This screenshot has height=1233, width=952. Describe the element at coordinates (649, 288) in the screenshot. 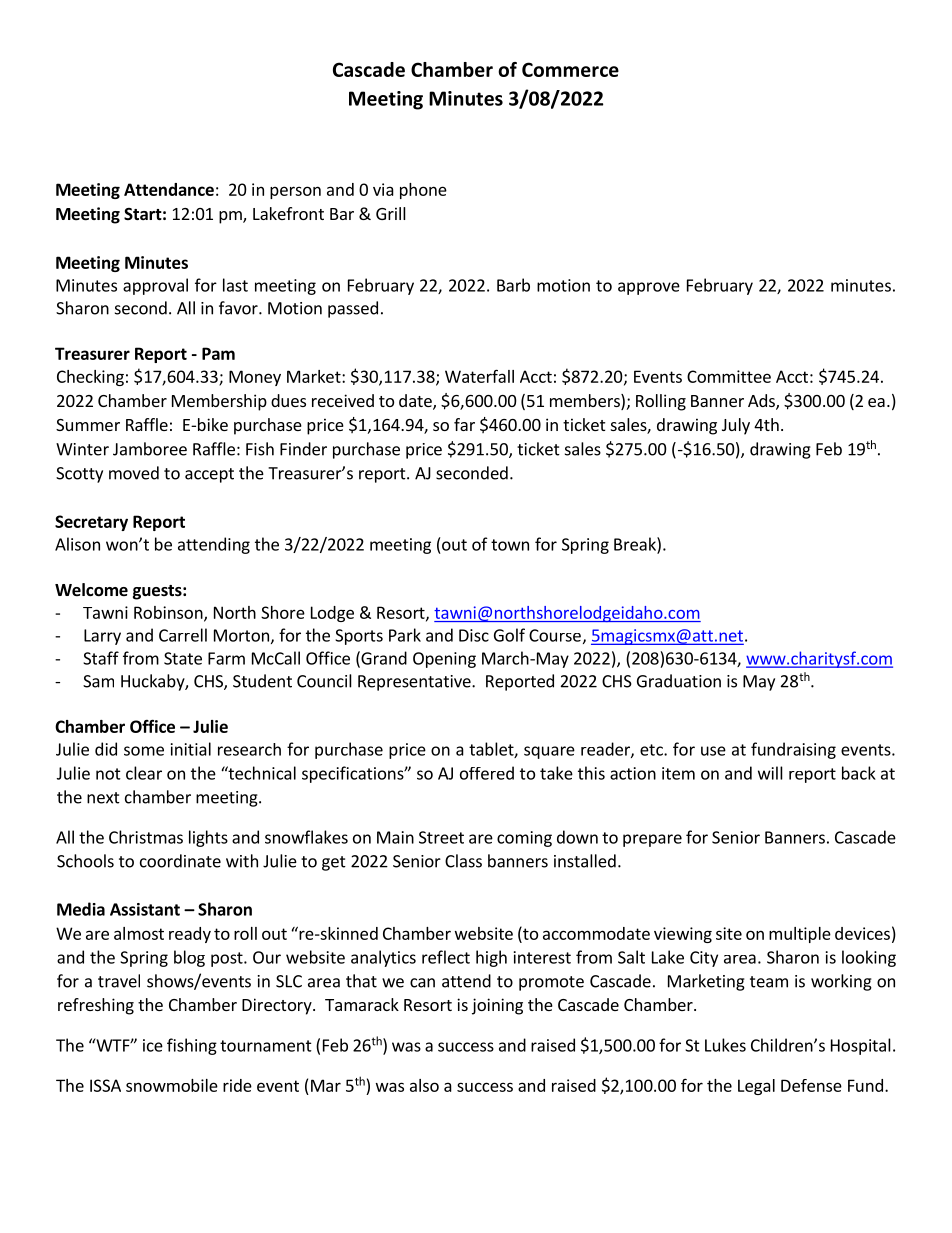

I see `approve` at that location.
